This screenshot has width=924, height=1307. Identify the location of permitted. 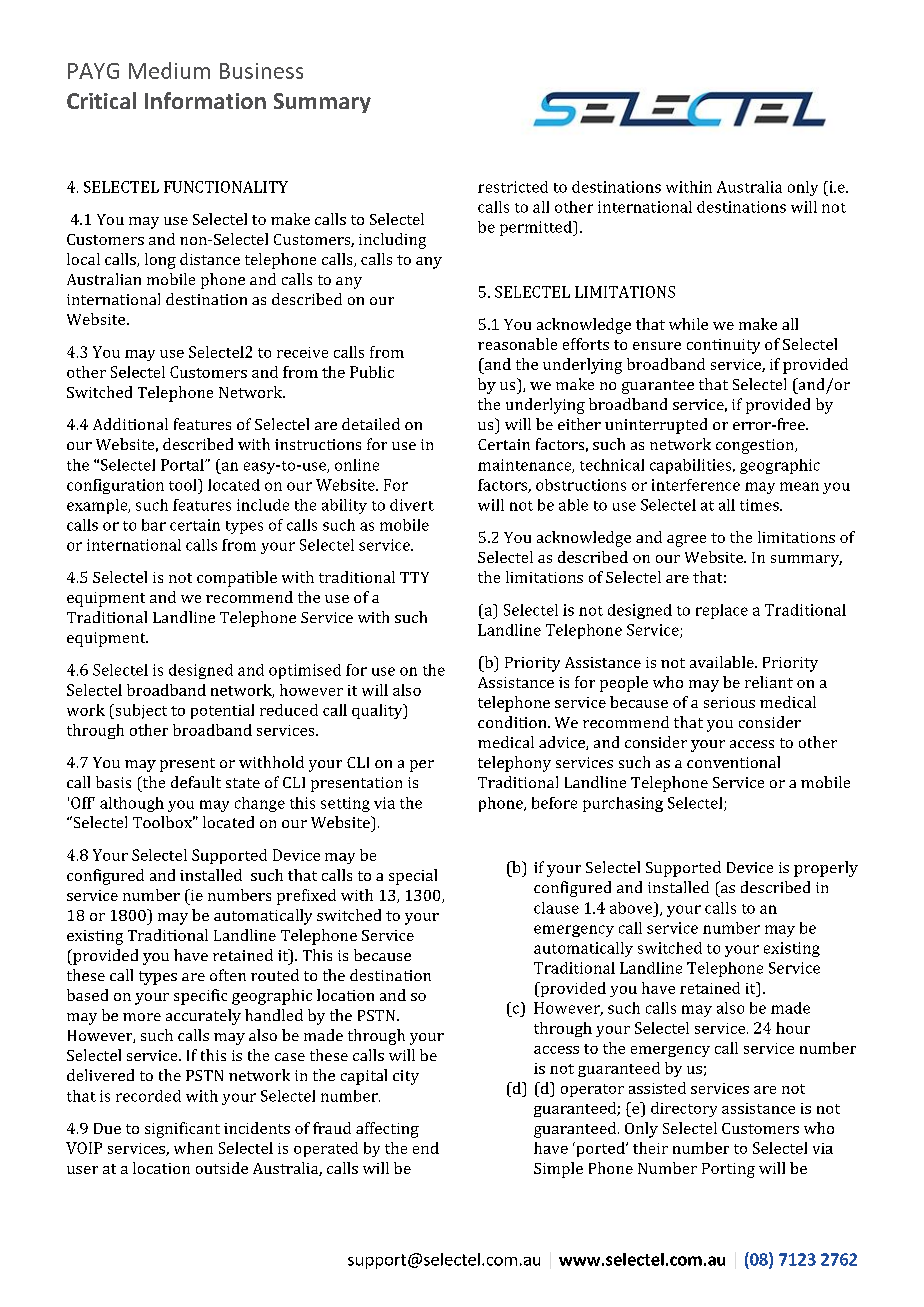
(537, 228).
